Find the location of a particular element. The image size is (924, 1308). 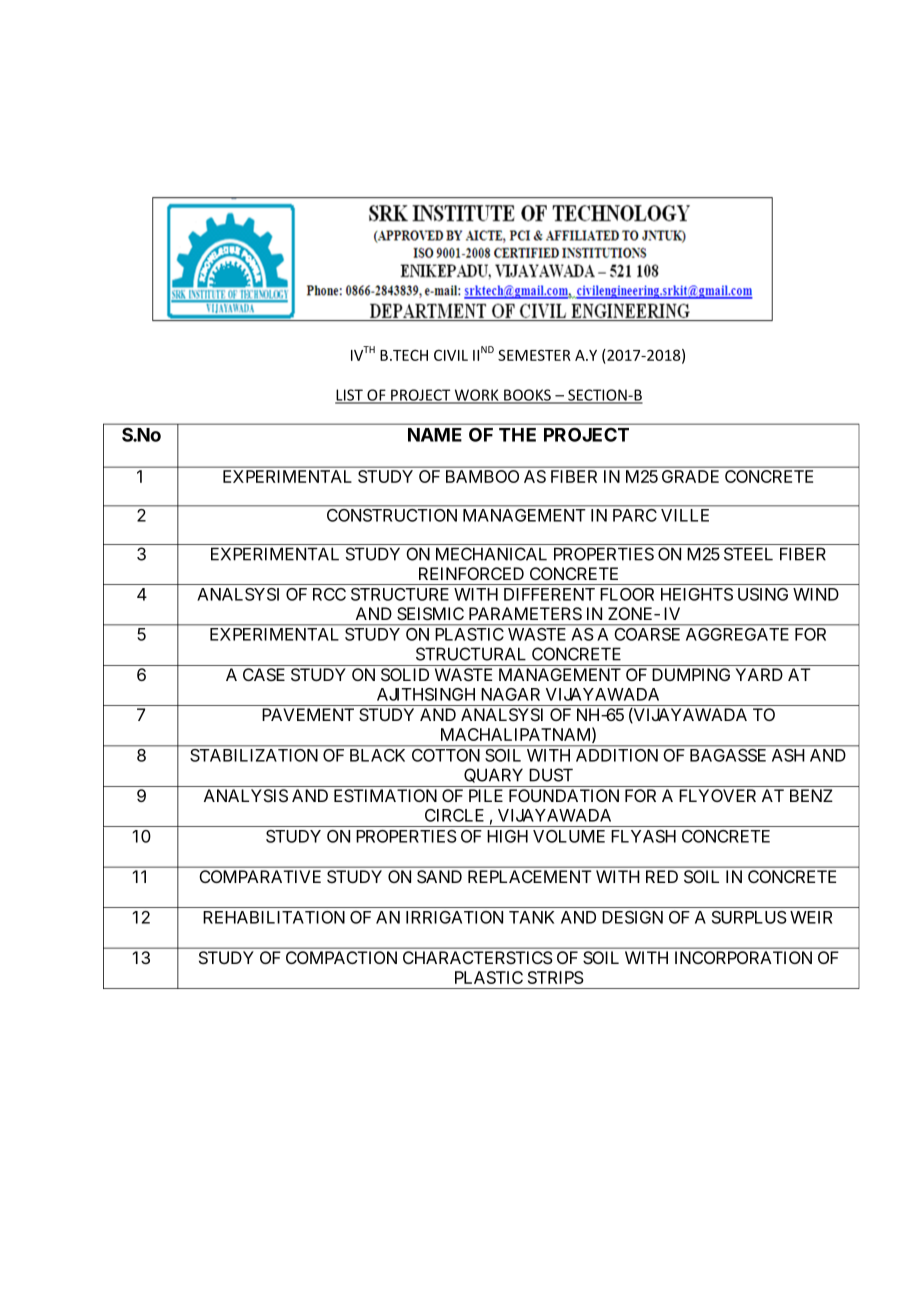

HIGH is located at coordinates (507, 836).
